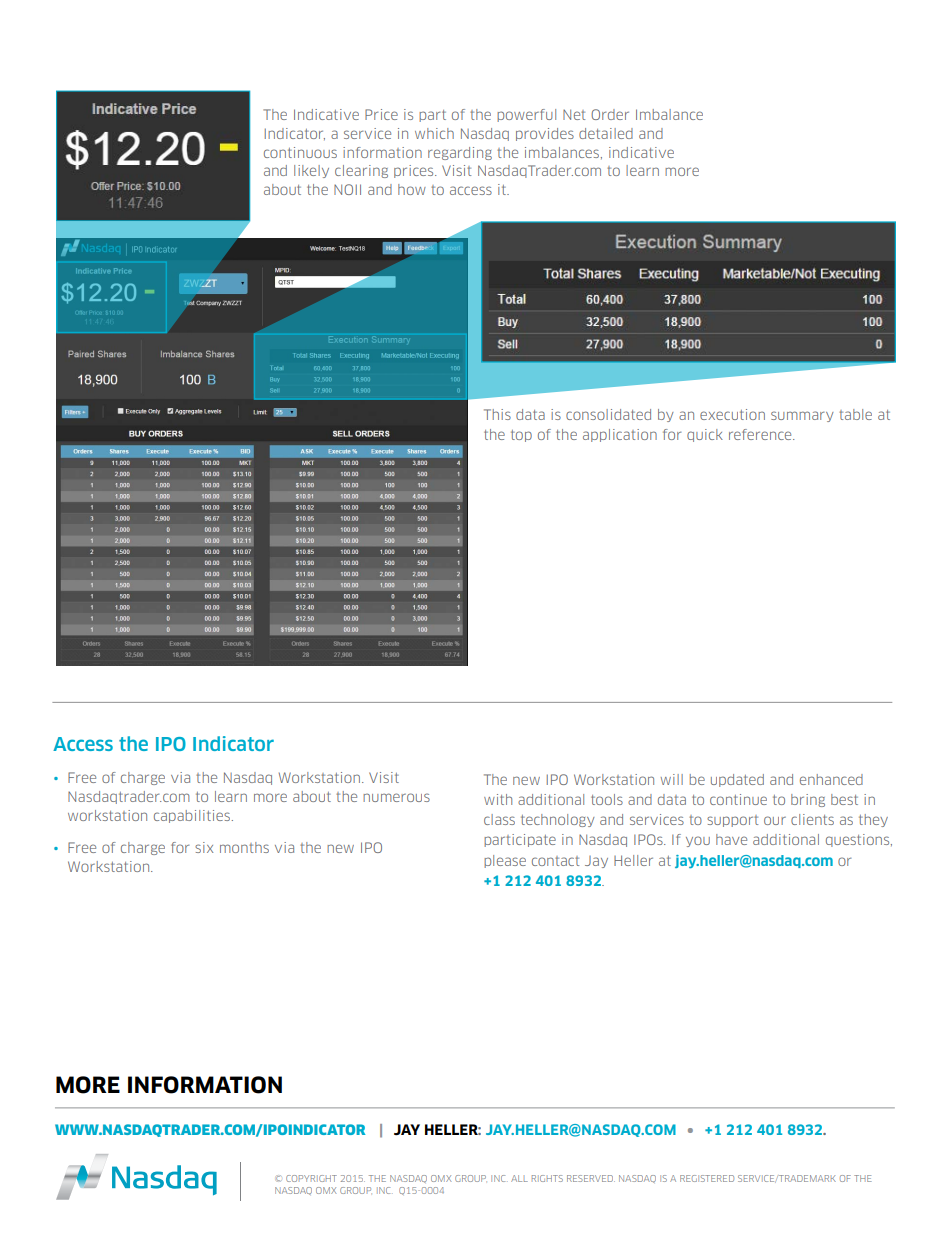  I want to click on reference, so click(761, 434).
